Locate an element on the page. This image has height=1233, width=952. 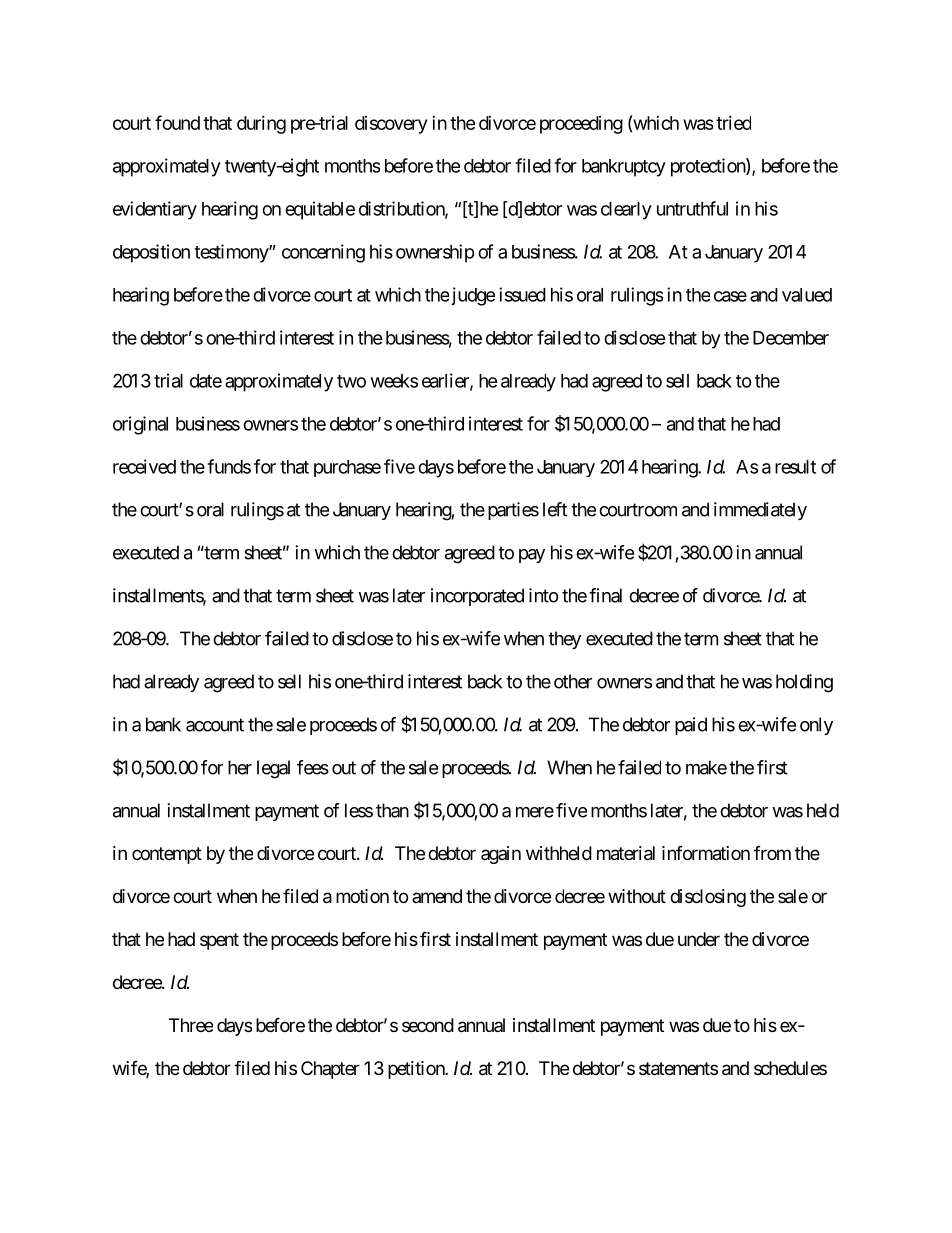
December is located at coordinates (791, 338).
